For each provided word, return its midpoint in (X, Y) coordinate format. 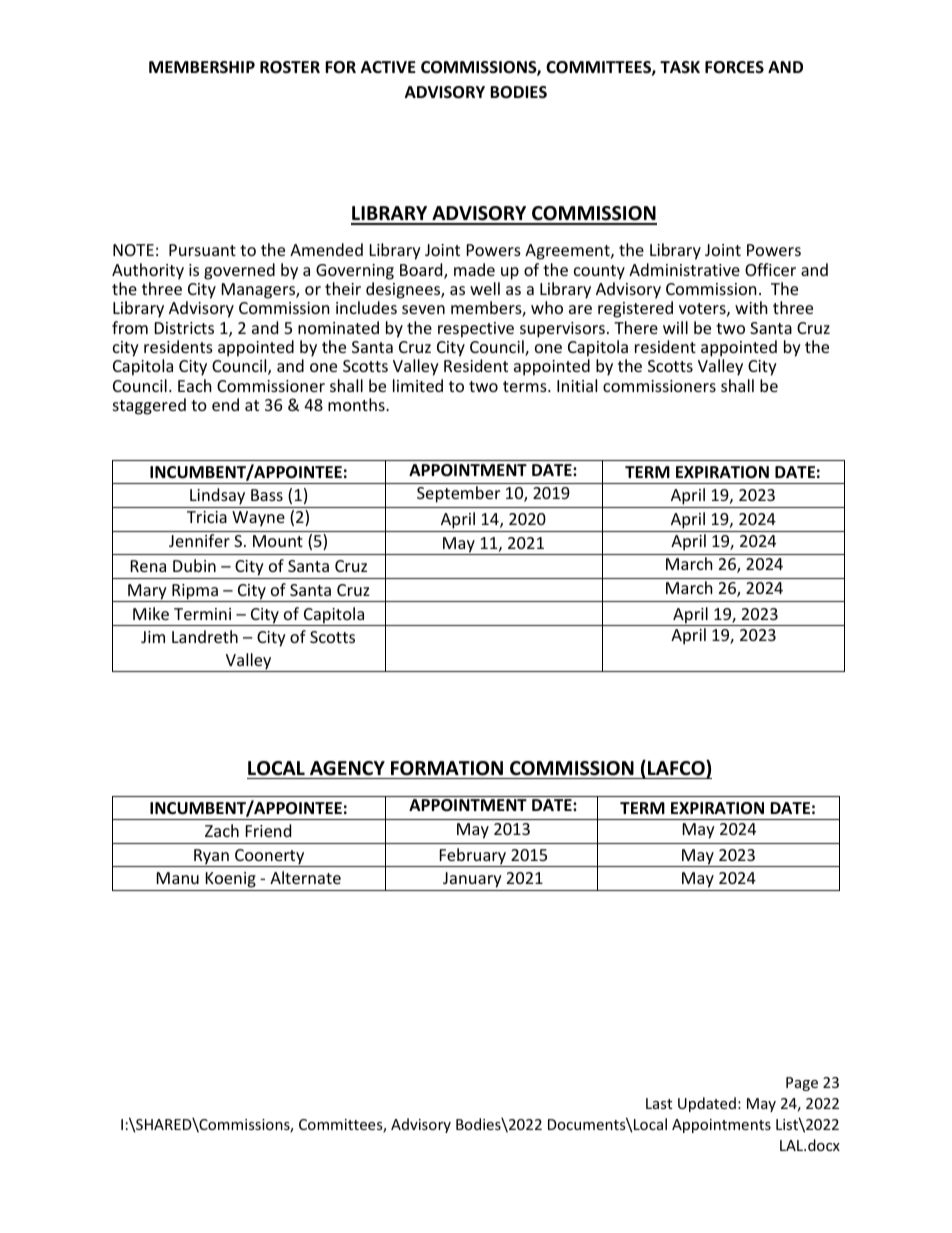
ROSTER (290, 67)
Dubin (194, 565)
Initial (577, 385)
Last (659, 1103)
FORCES (734, 67)
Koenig (230, 881)
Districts (184, 328)
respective (476, 330)
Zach (222, 830)
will (675, 327)
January (472, 881)
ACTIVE (388, 67)
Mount (278, 541)
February (472, 857)
